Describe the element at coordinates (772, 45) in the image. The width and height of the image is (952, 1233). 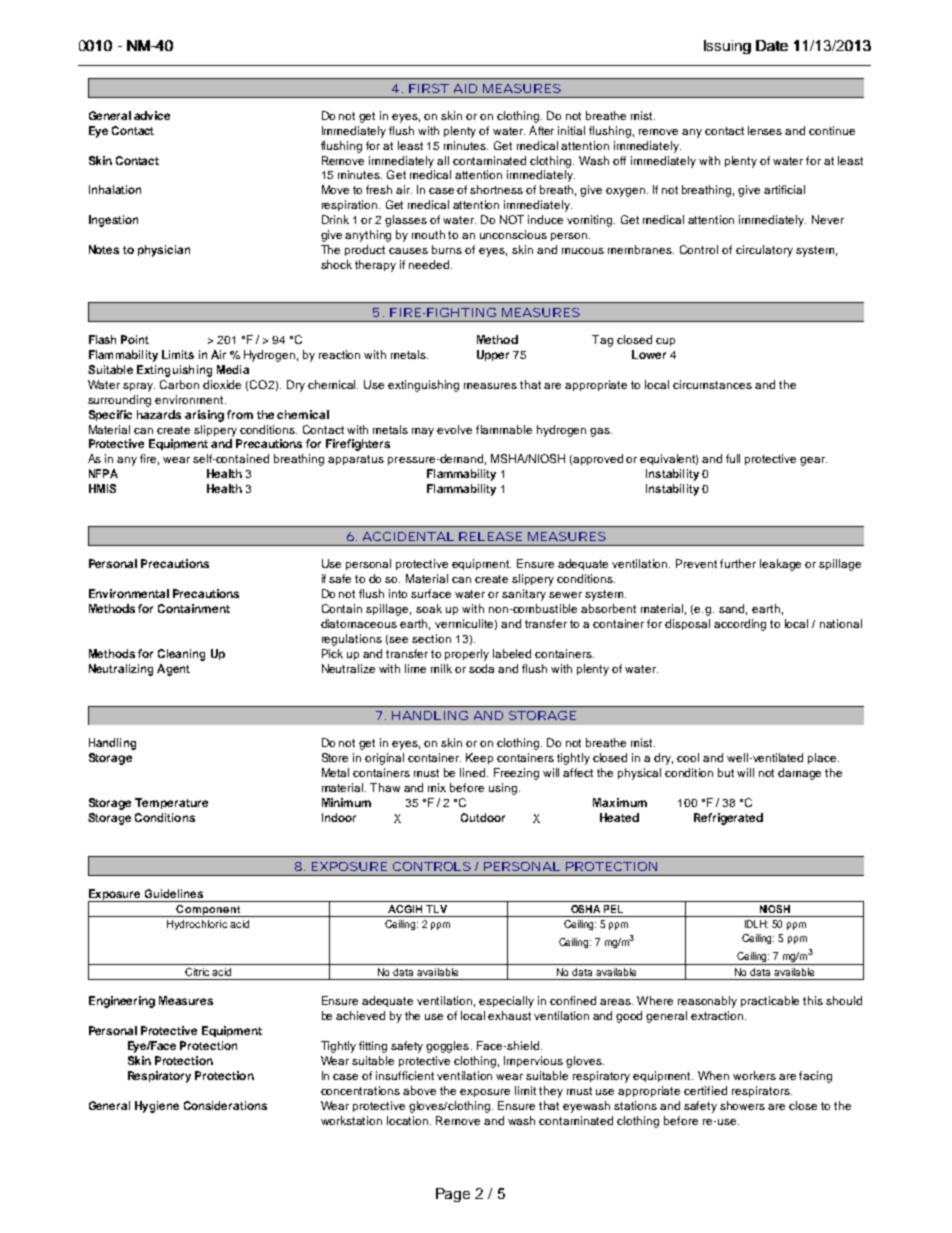
I see `Date` at that location.
